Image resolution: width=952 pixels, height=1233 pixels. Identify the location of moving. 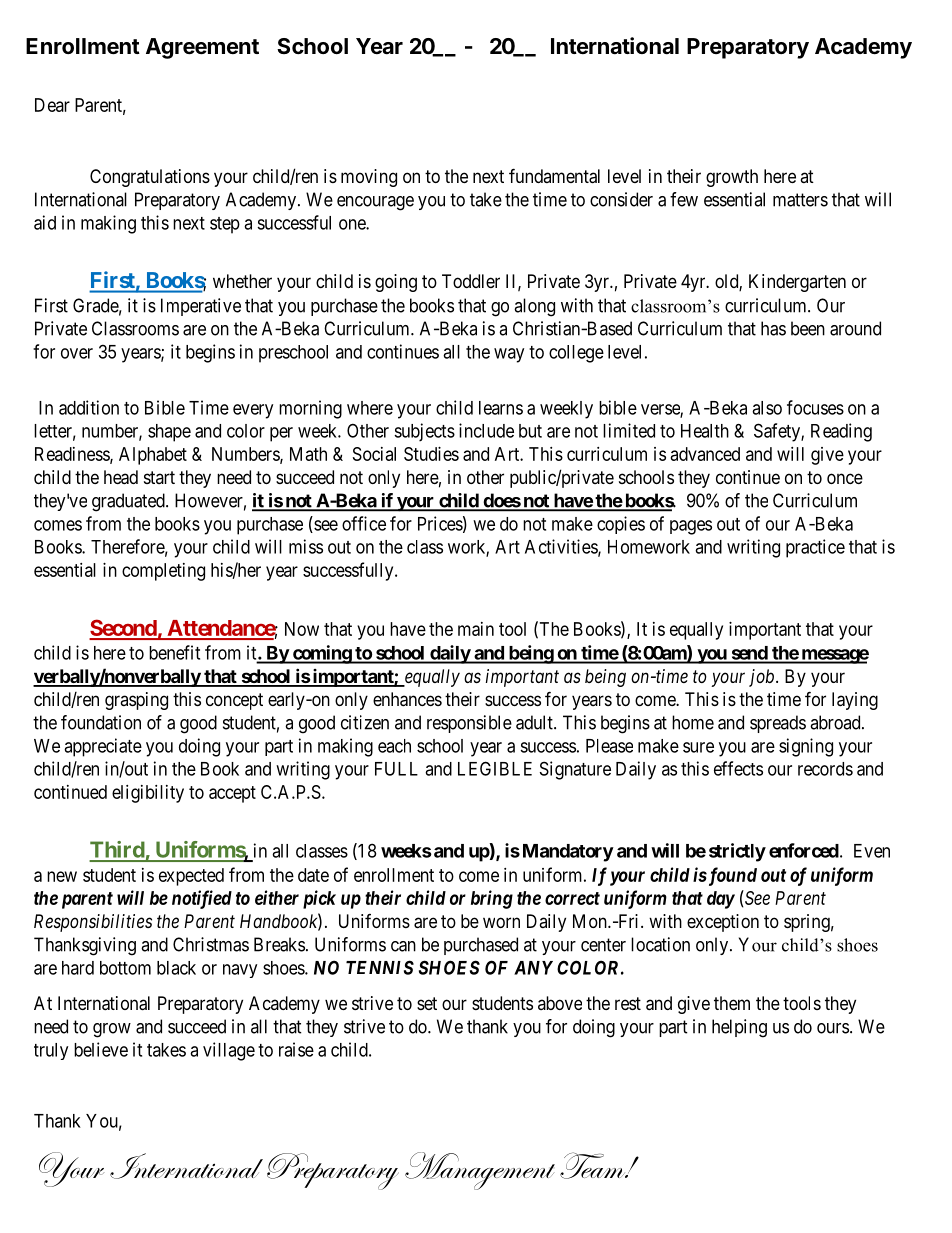
(369, 178).
